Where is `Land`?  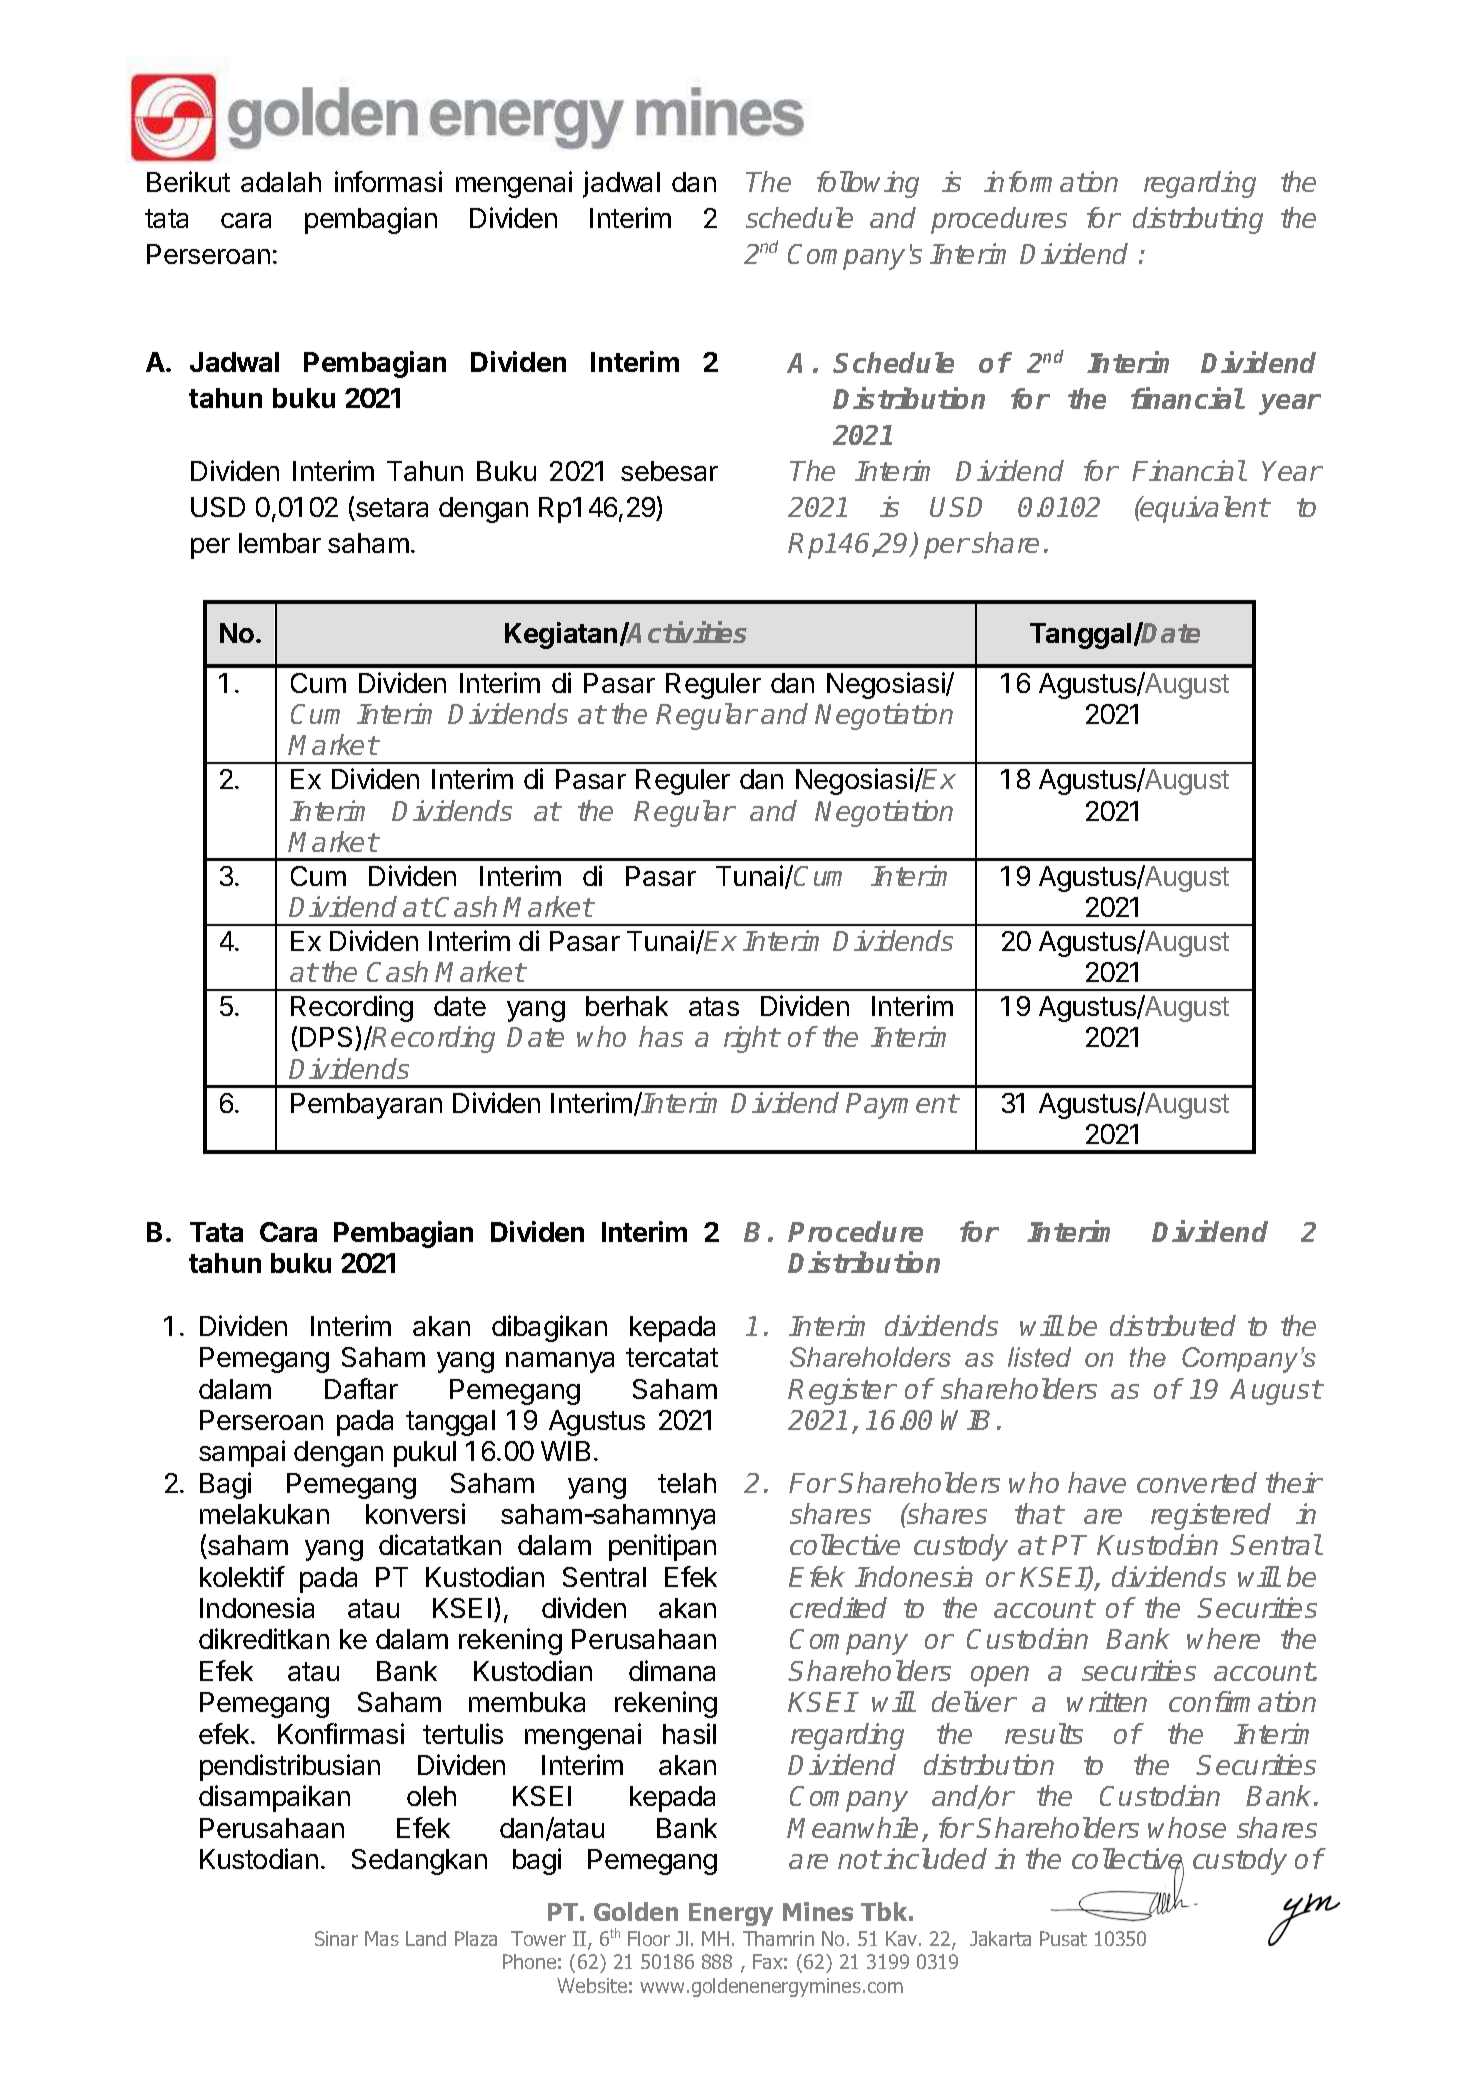 Land is located at coordinates (426, 1938).
